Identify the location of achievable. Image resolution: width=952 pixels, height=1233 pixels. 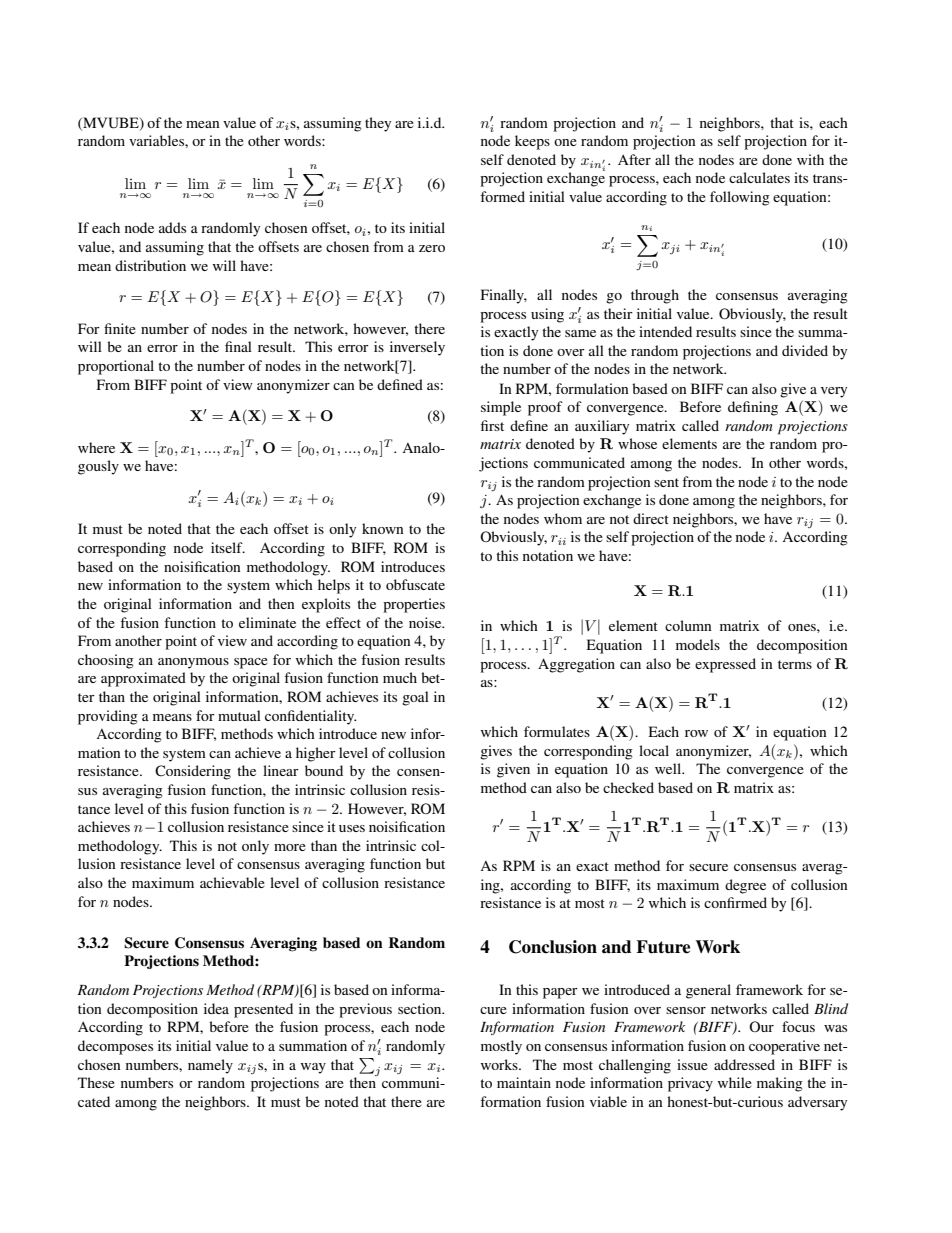
(232, 882).
